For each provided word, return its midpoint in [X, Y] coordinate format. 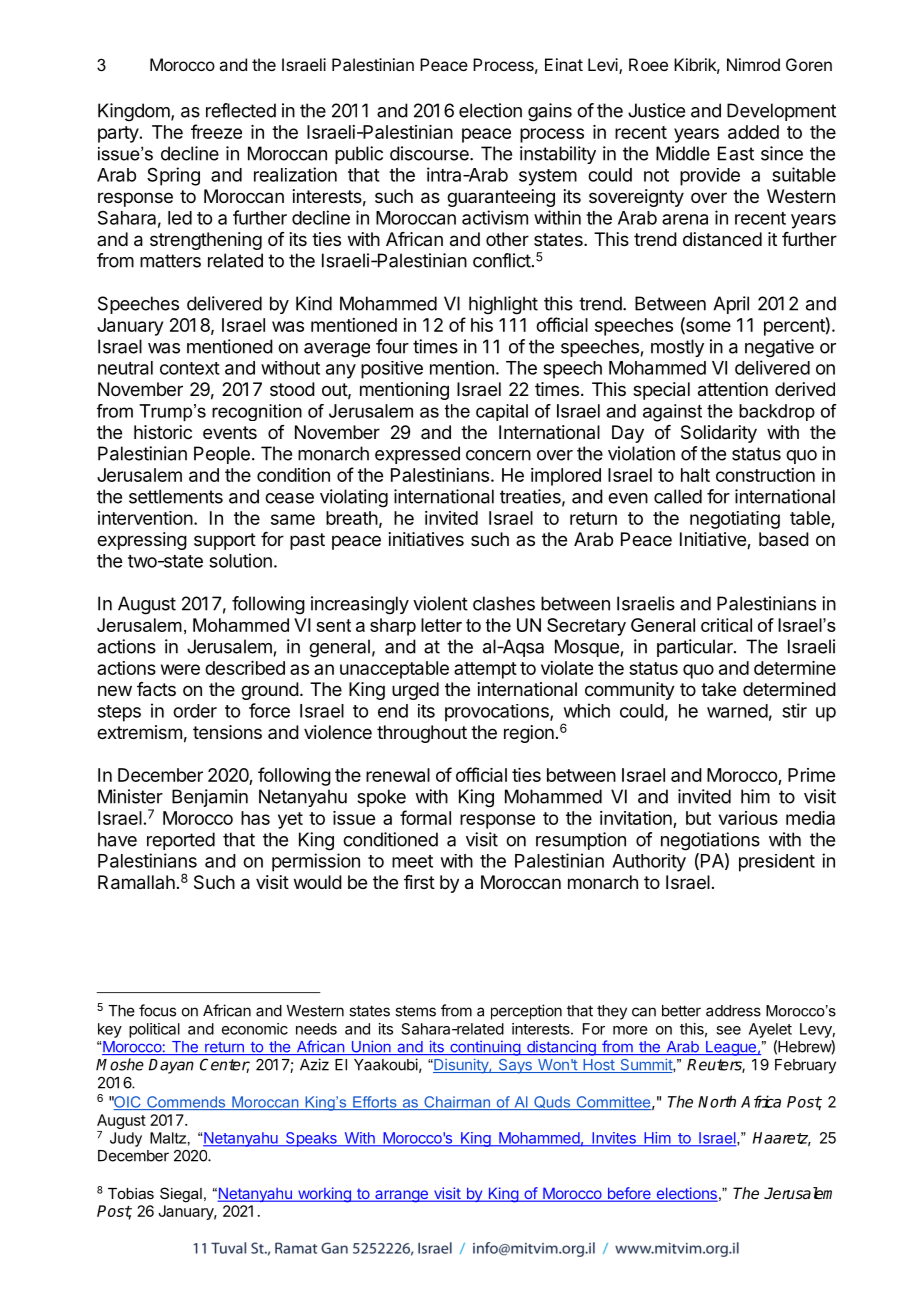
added [753, 132]
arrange [401, 1196]
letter [441, 625]
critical [726, 625]
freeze [216, 131]
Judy [126, 1139]
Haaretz [782, 1139]
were [180, 669]
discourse [430, 153]
